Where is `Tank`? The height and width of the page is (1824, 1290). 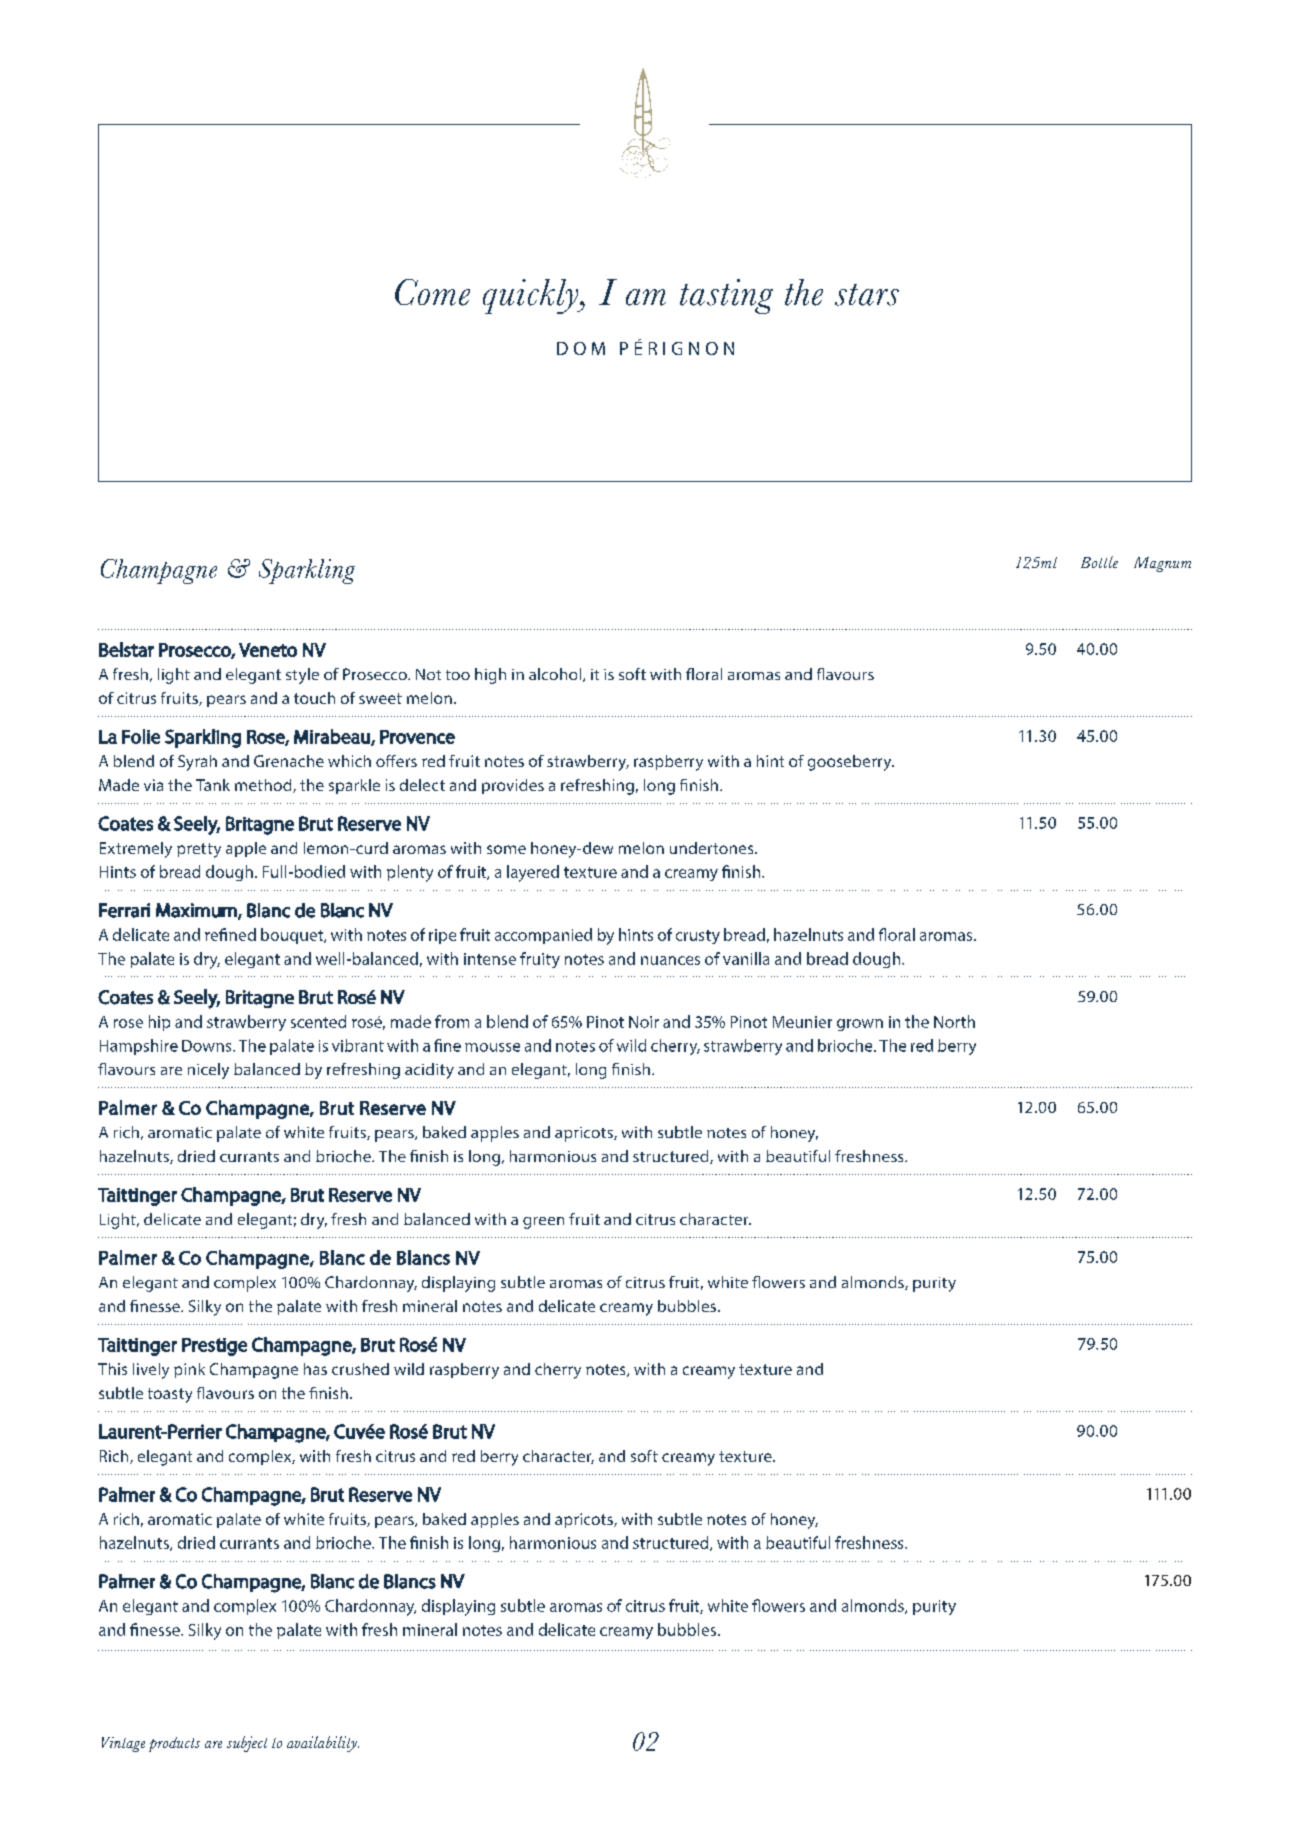
Tank is located at coordinates (213, 785).
